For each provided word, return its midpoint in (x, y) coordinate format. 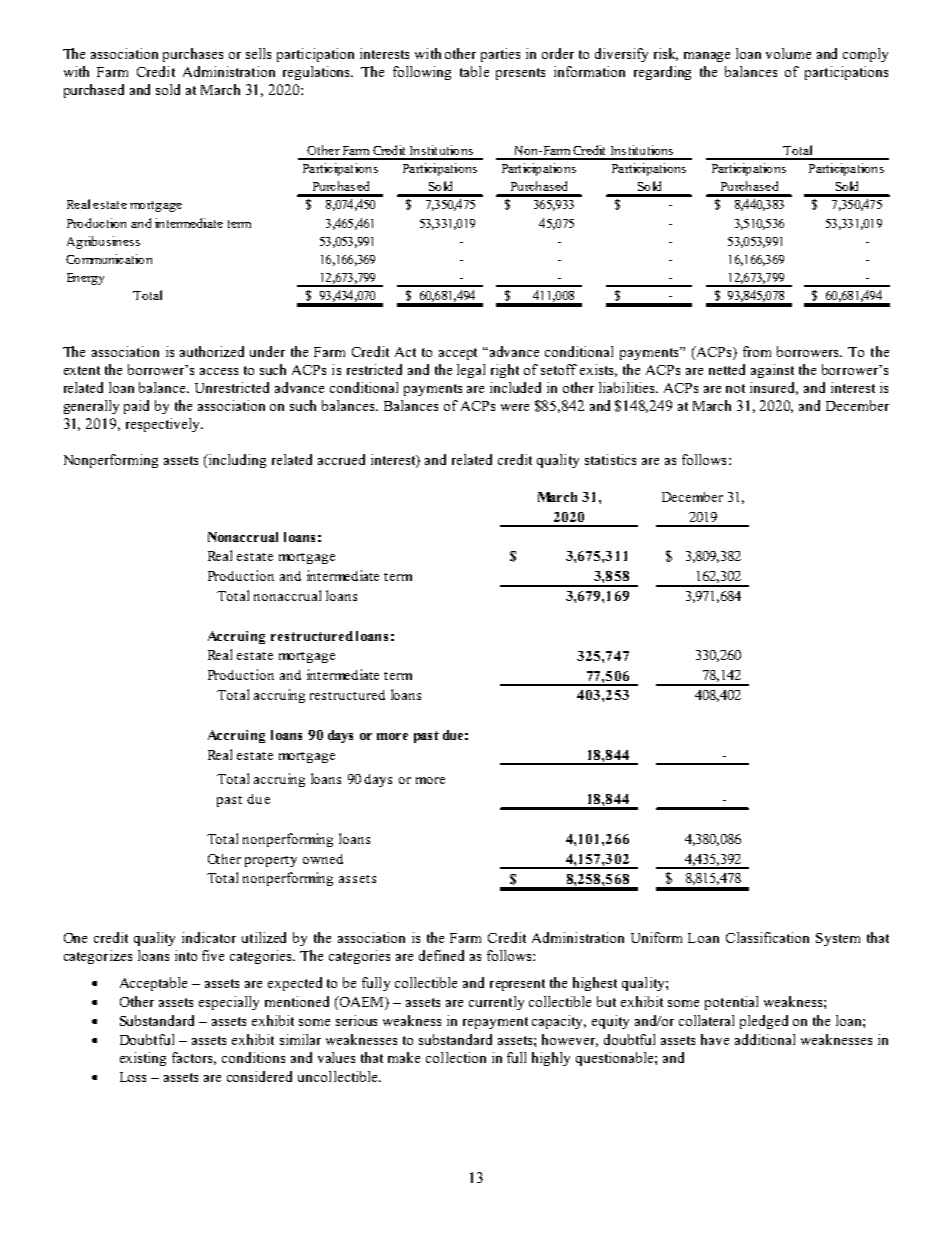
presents (520, 74)
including (236, 461)
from (757, 351)
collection (456, 1057)
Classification (767, 937)
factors (194, 1058)
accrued (341, 459)
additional (765, 1039)
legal (471, 371)
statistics (610, 459)
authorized (212, 351)
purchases (193, 55)
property (271, 861)
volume (788, 53)
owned (323, 859)
